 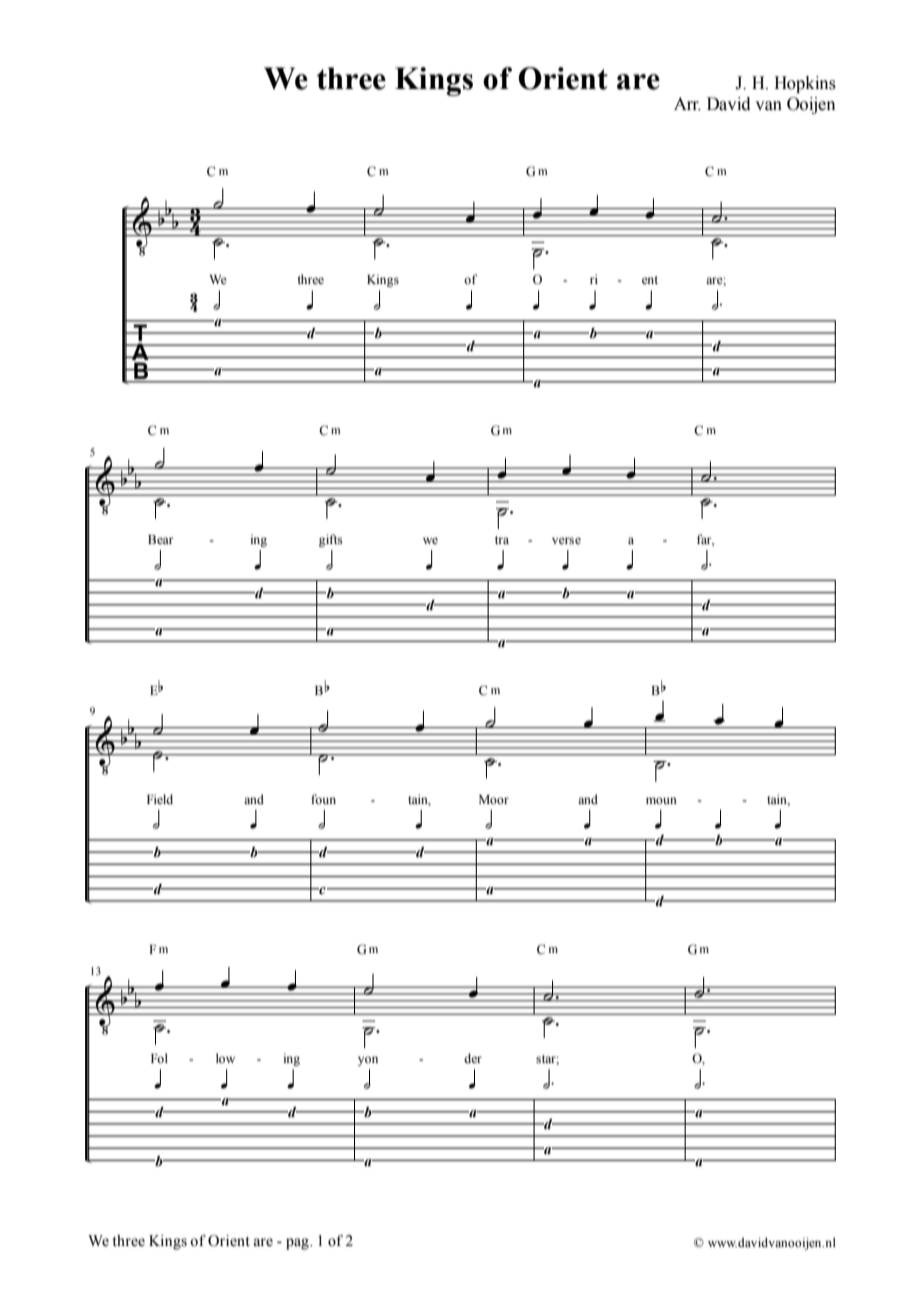 What do you see at coordinates (473, 1058) in the screenshot?
I see `der` at bounding box center [473, 1058].
